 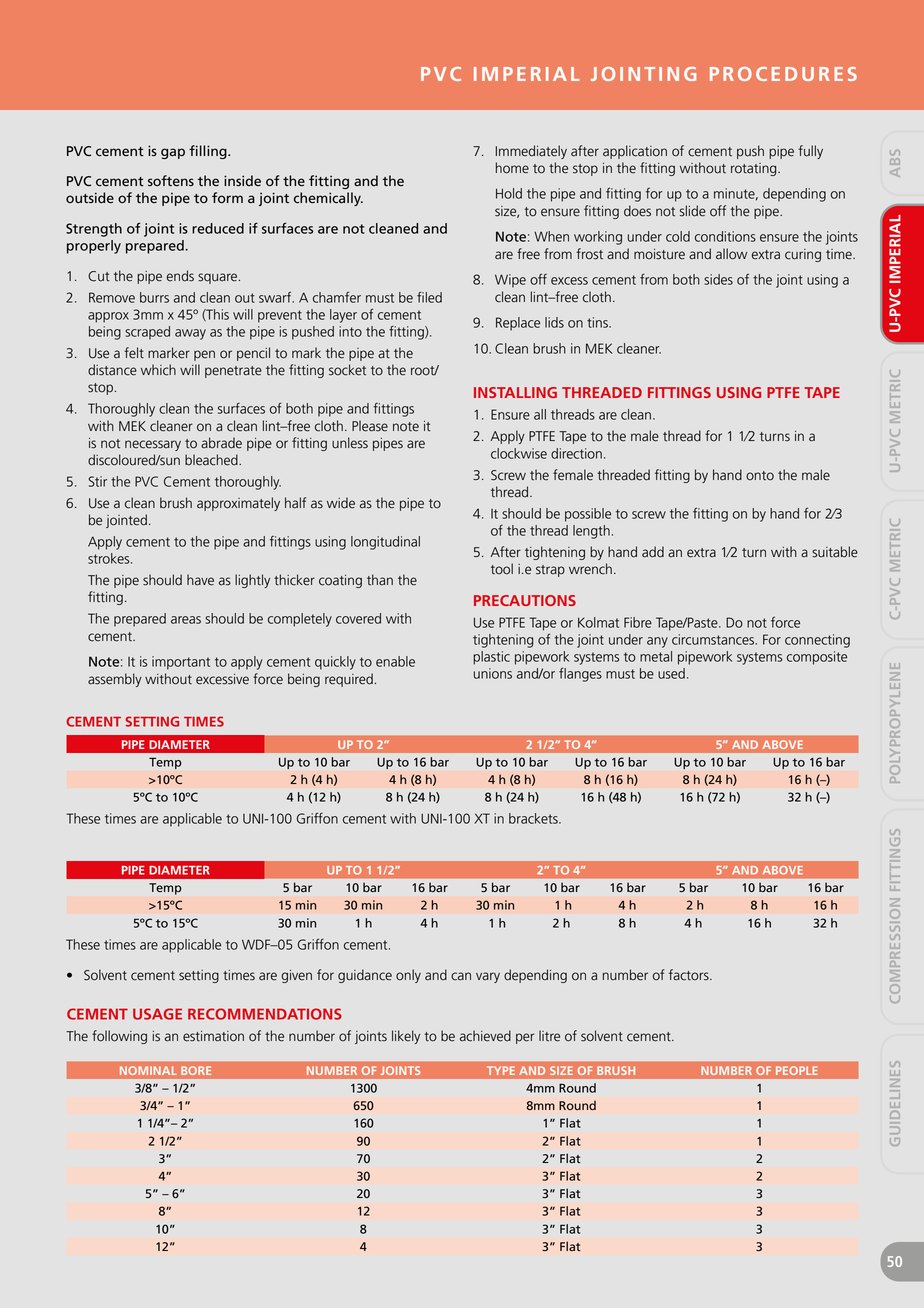 I want to click on Immediately, so click(x=531, y=152).
